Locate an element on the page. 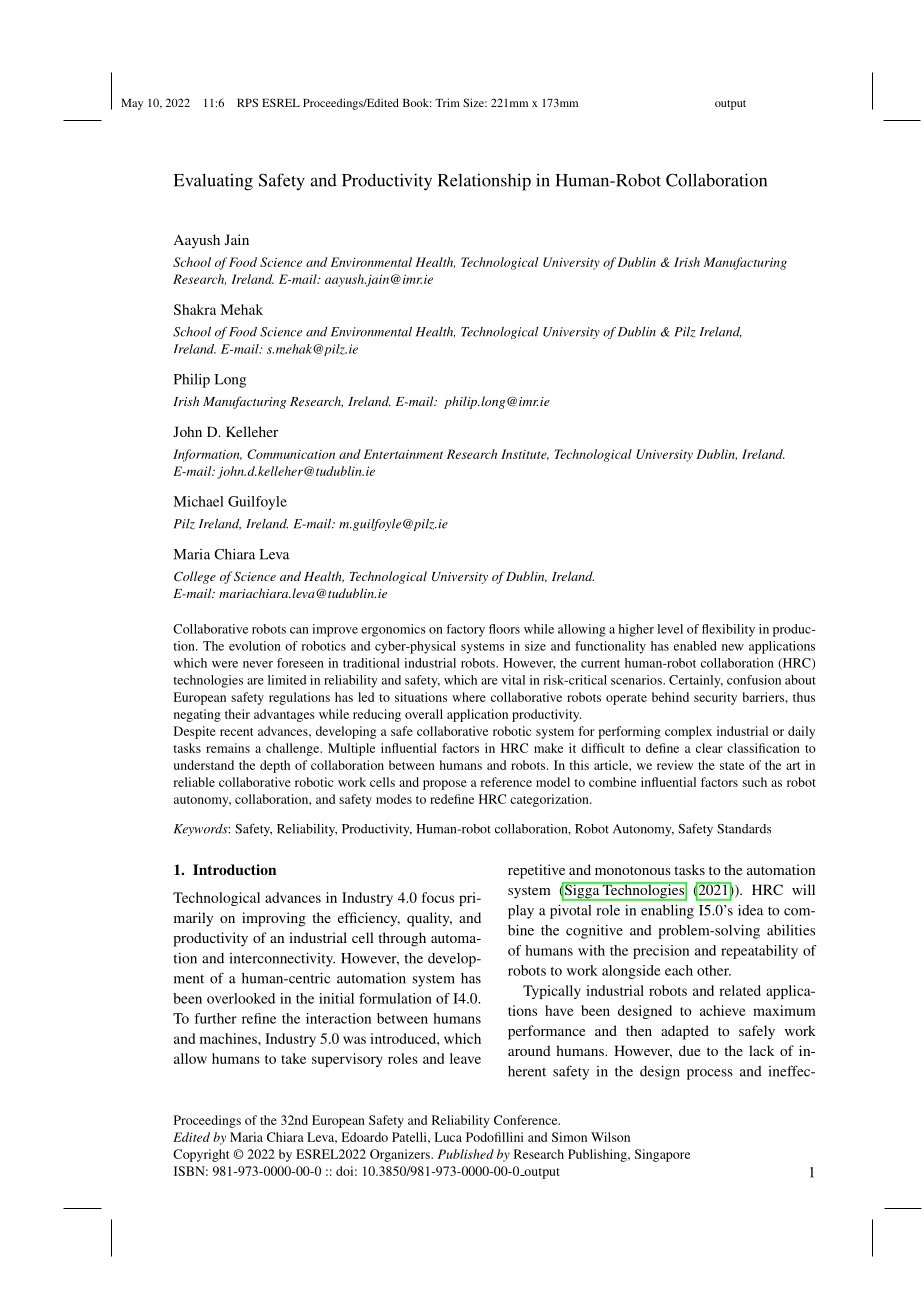 This page has height=1308, width=924. flexibility is located at coordinates (728, 630).
